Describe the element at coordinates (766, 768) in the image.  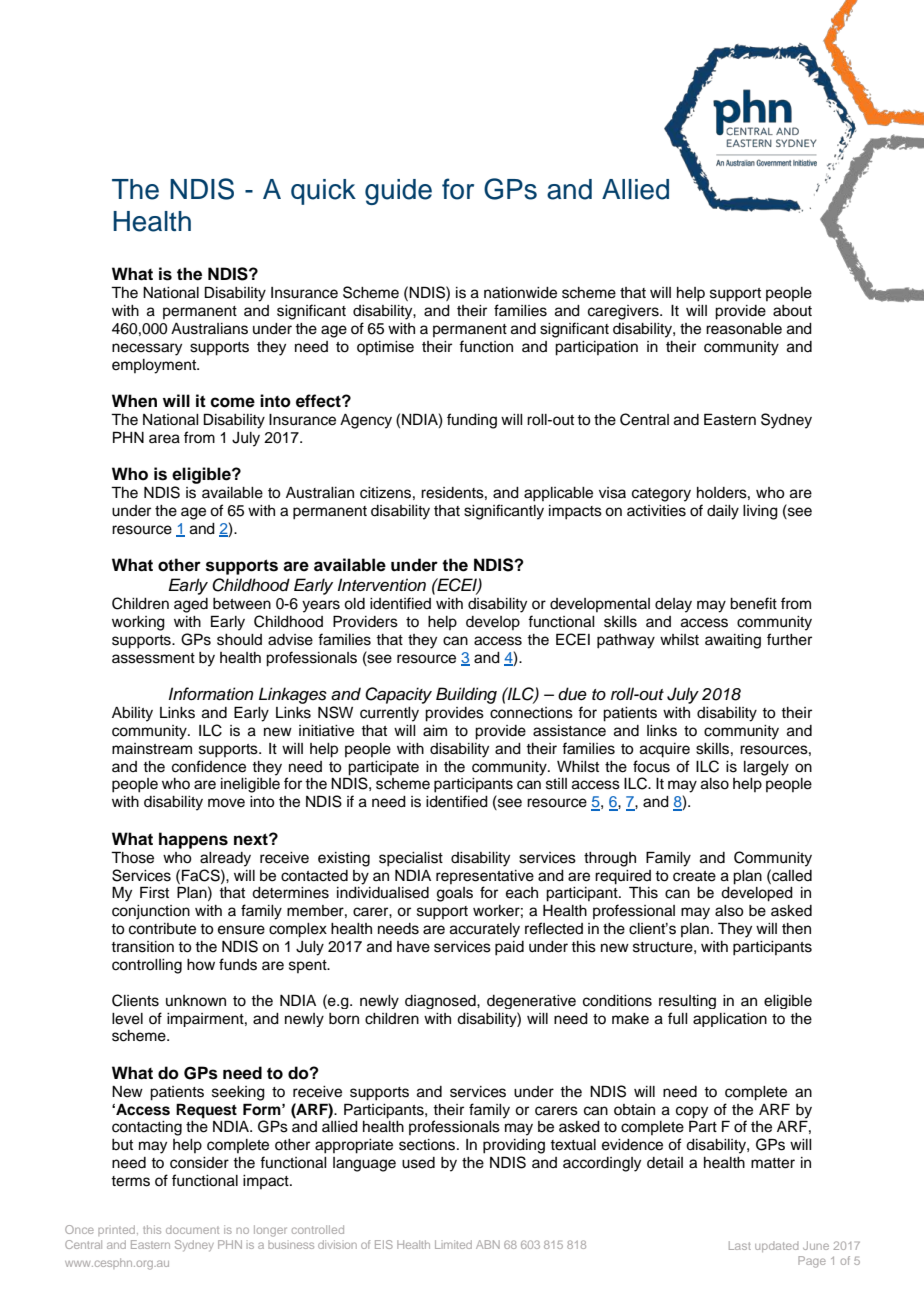
I see `largely` at that location.
